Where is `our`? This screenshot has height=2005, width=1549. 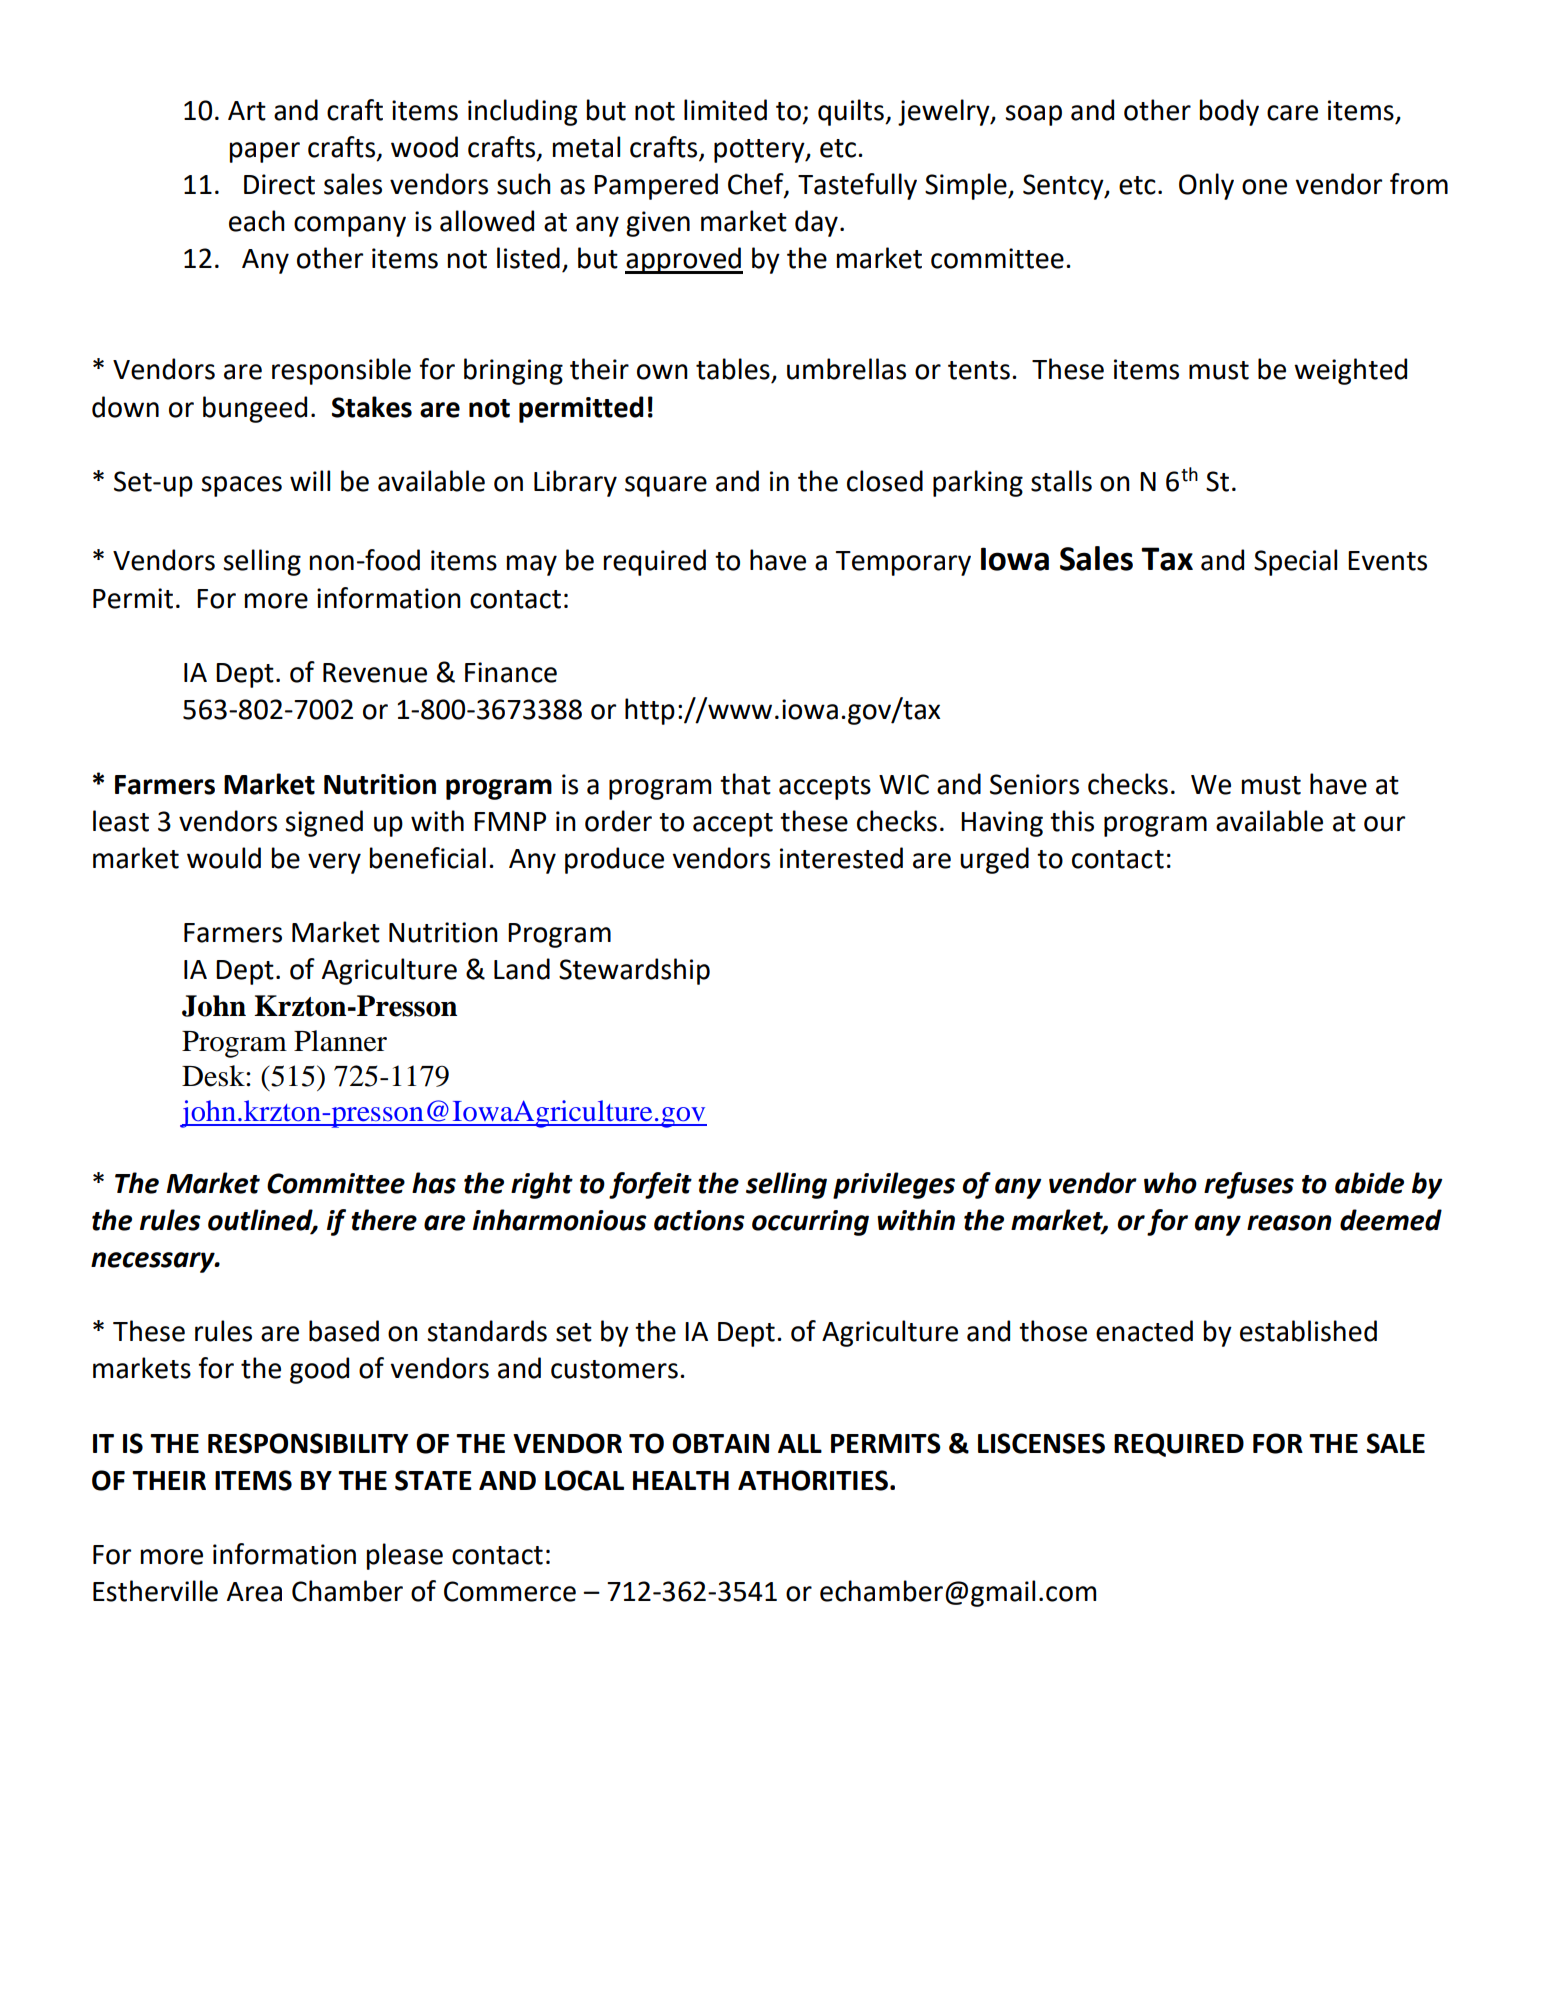
our is located at coordinates (1384, 824).
